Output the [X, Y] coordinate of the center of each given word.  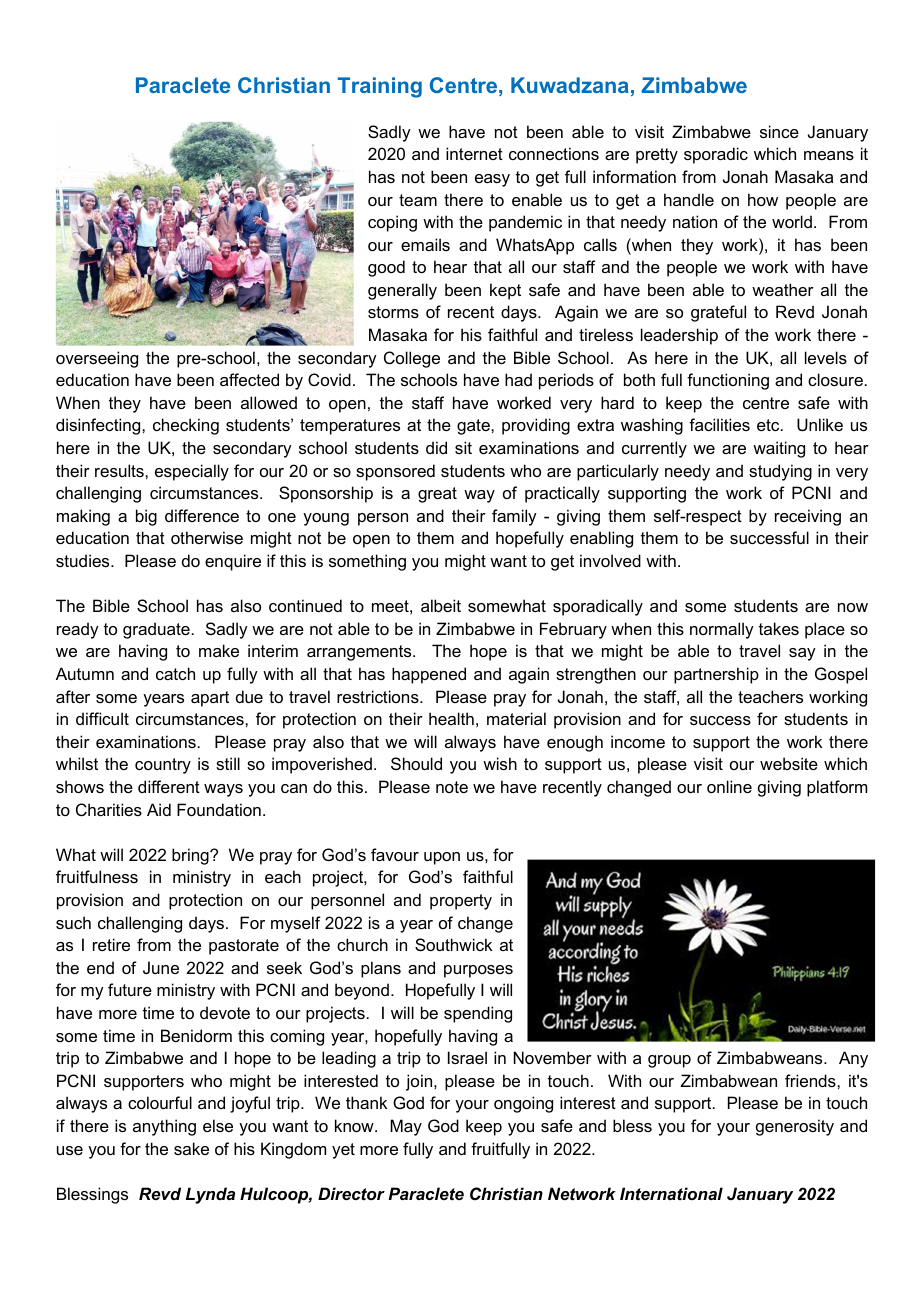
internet [474, 153]
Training [380, 87]
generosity [795, 1127]
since [779, 131]
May [406, 1127]
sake [191, 1148]
